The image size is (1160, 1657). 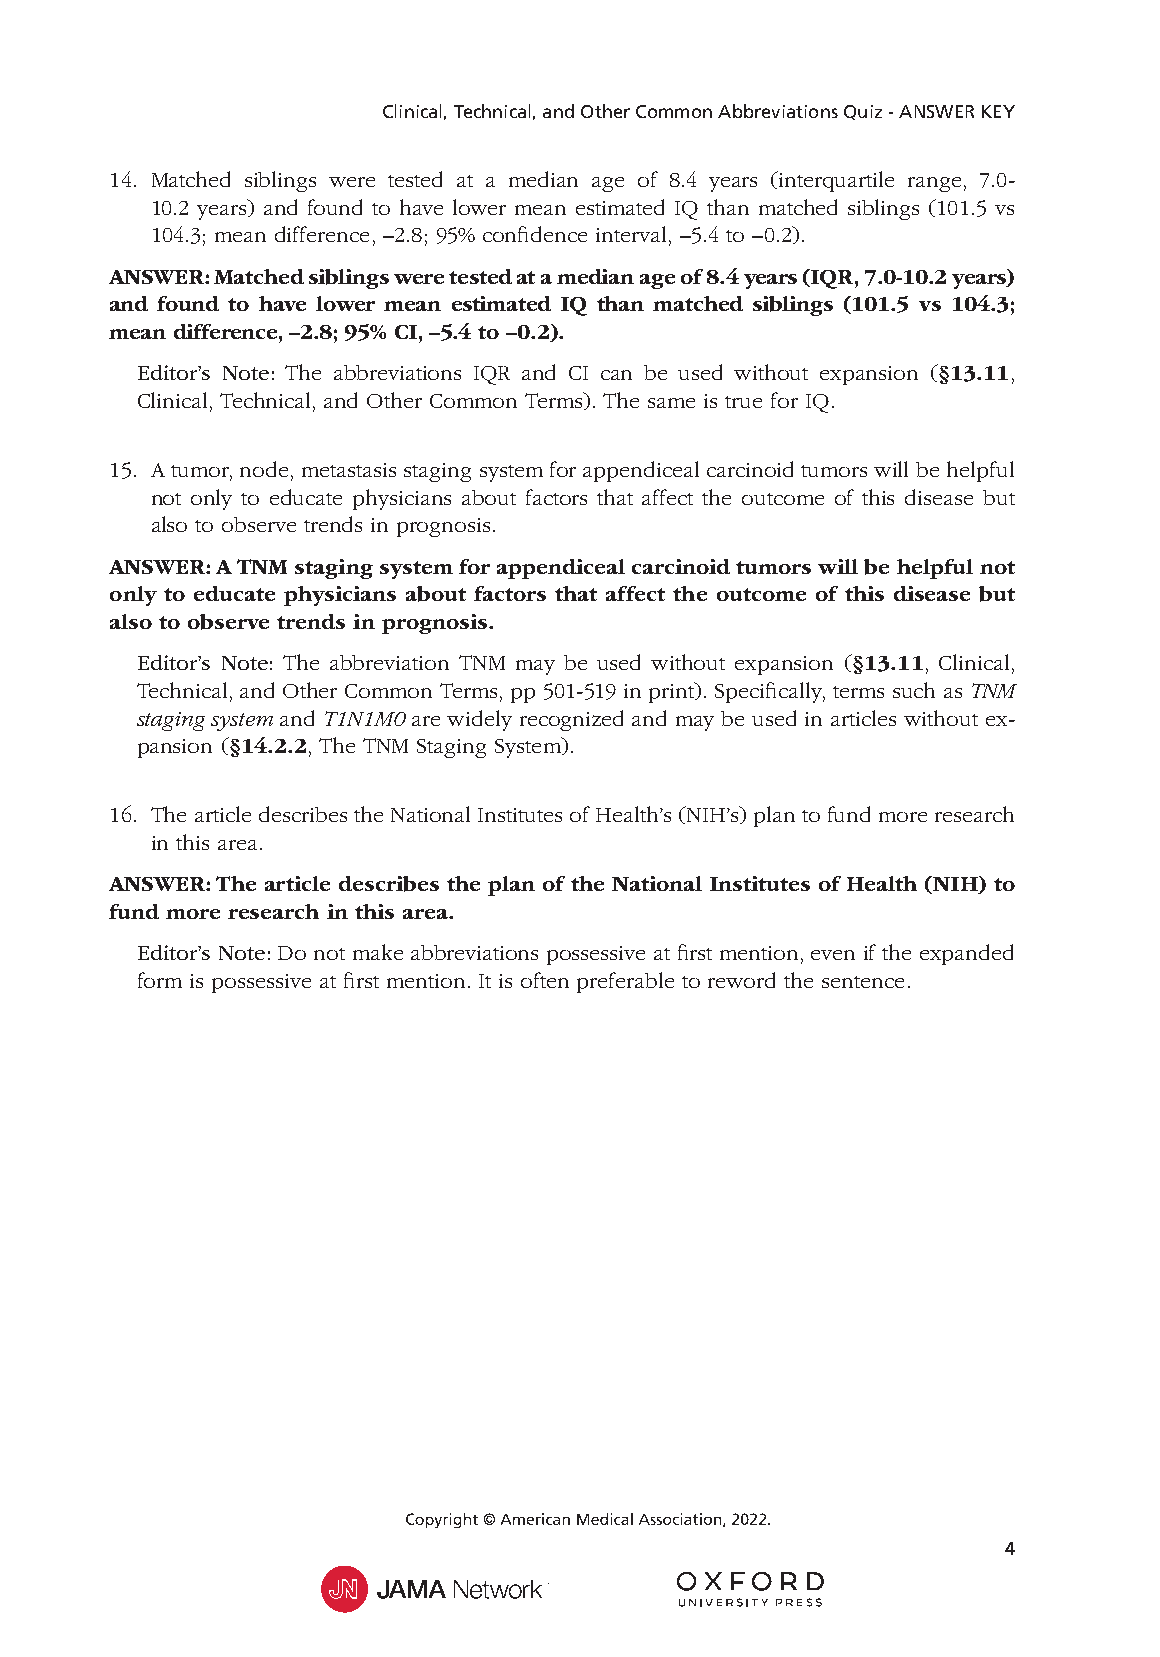 I want to click on form, so click(x=160, y=980).
